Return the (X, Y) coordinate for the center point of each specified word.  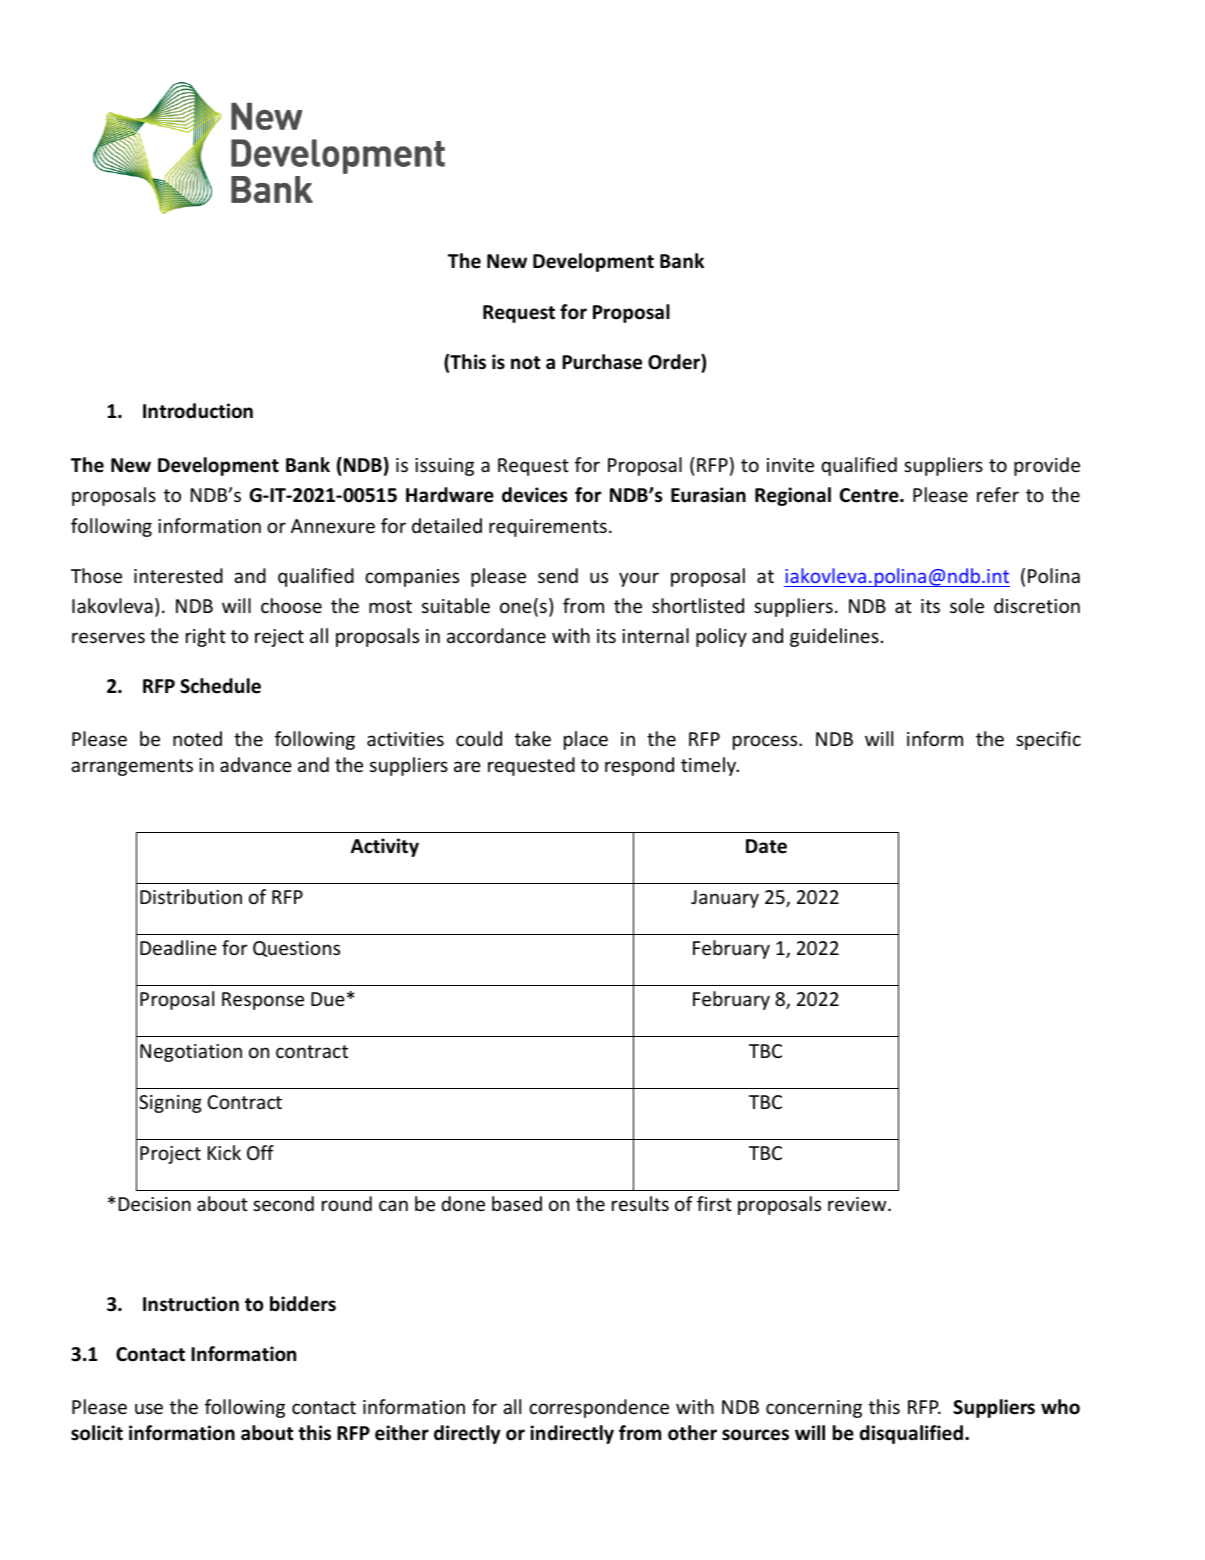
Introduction (198, 411)
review (858, 1204)
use (149, 1408)
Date (766, 846)
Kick (224, 1152)
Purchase (602, 362)
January (725, 899)
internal (655, 635)
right (206, 637)
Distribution (191, 896)
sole (967, 605)
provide (1047, 466)
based (517, 1203)
